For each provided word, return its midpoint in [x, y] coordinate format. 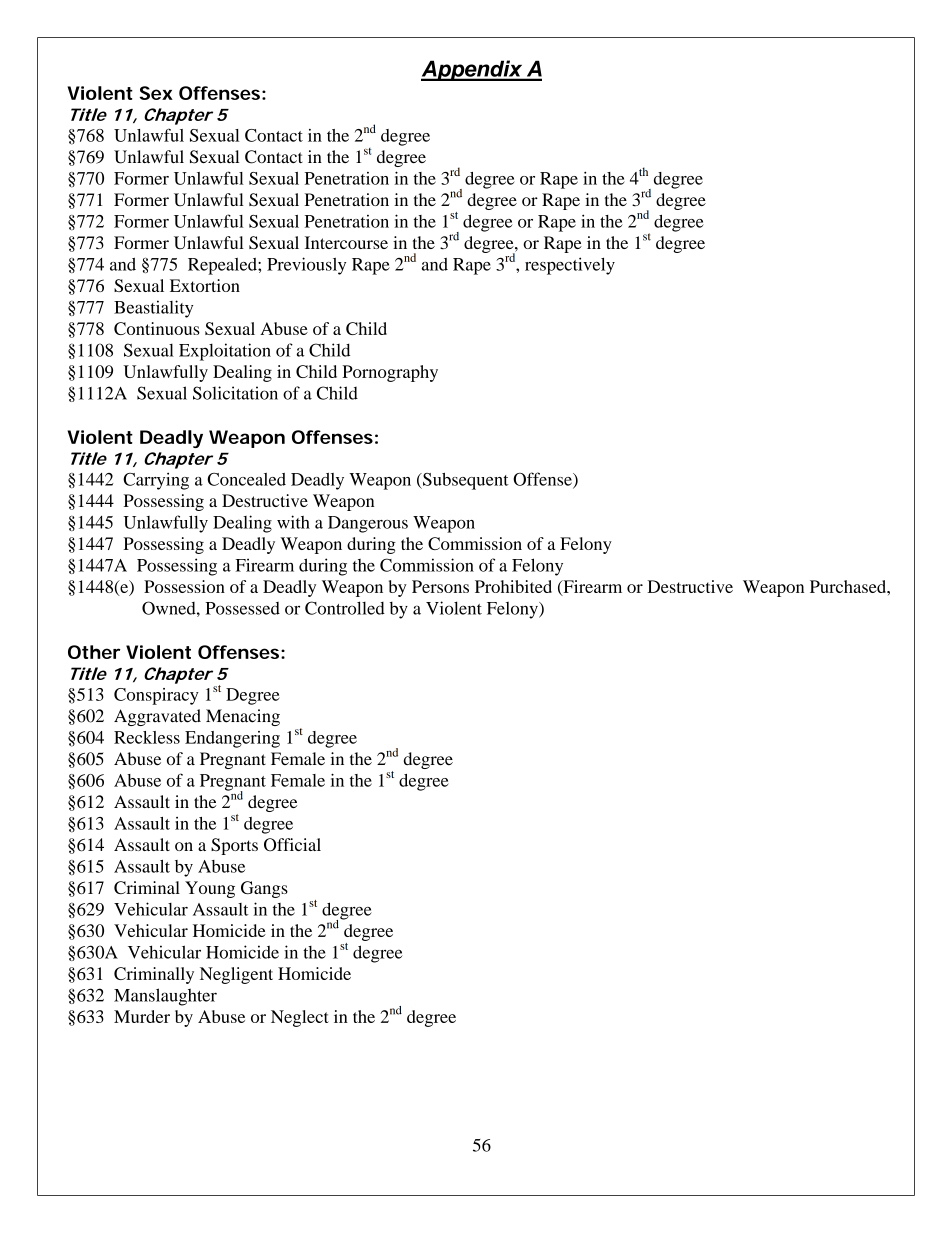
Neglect [300, 1018]
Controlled [345, 608]
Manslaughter [165, 997]
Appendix [473, 70]
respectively [570, 266]
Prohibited [513, 586]
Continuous [157, 328]
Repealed [223, 266]
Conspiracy [156, 696]
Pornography [390, 373]
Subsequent [465, 481]
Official [292, 845]
